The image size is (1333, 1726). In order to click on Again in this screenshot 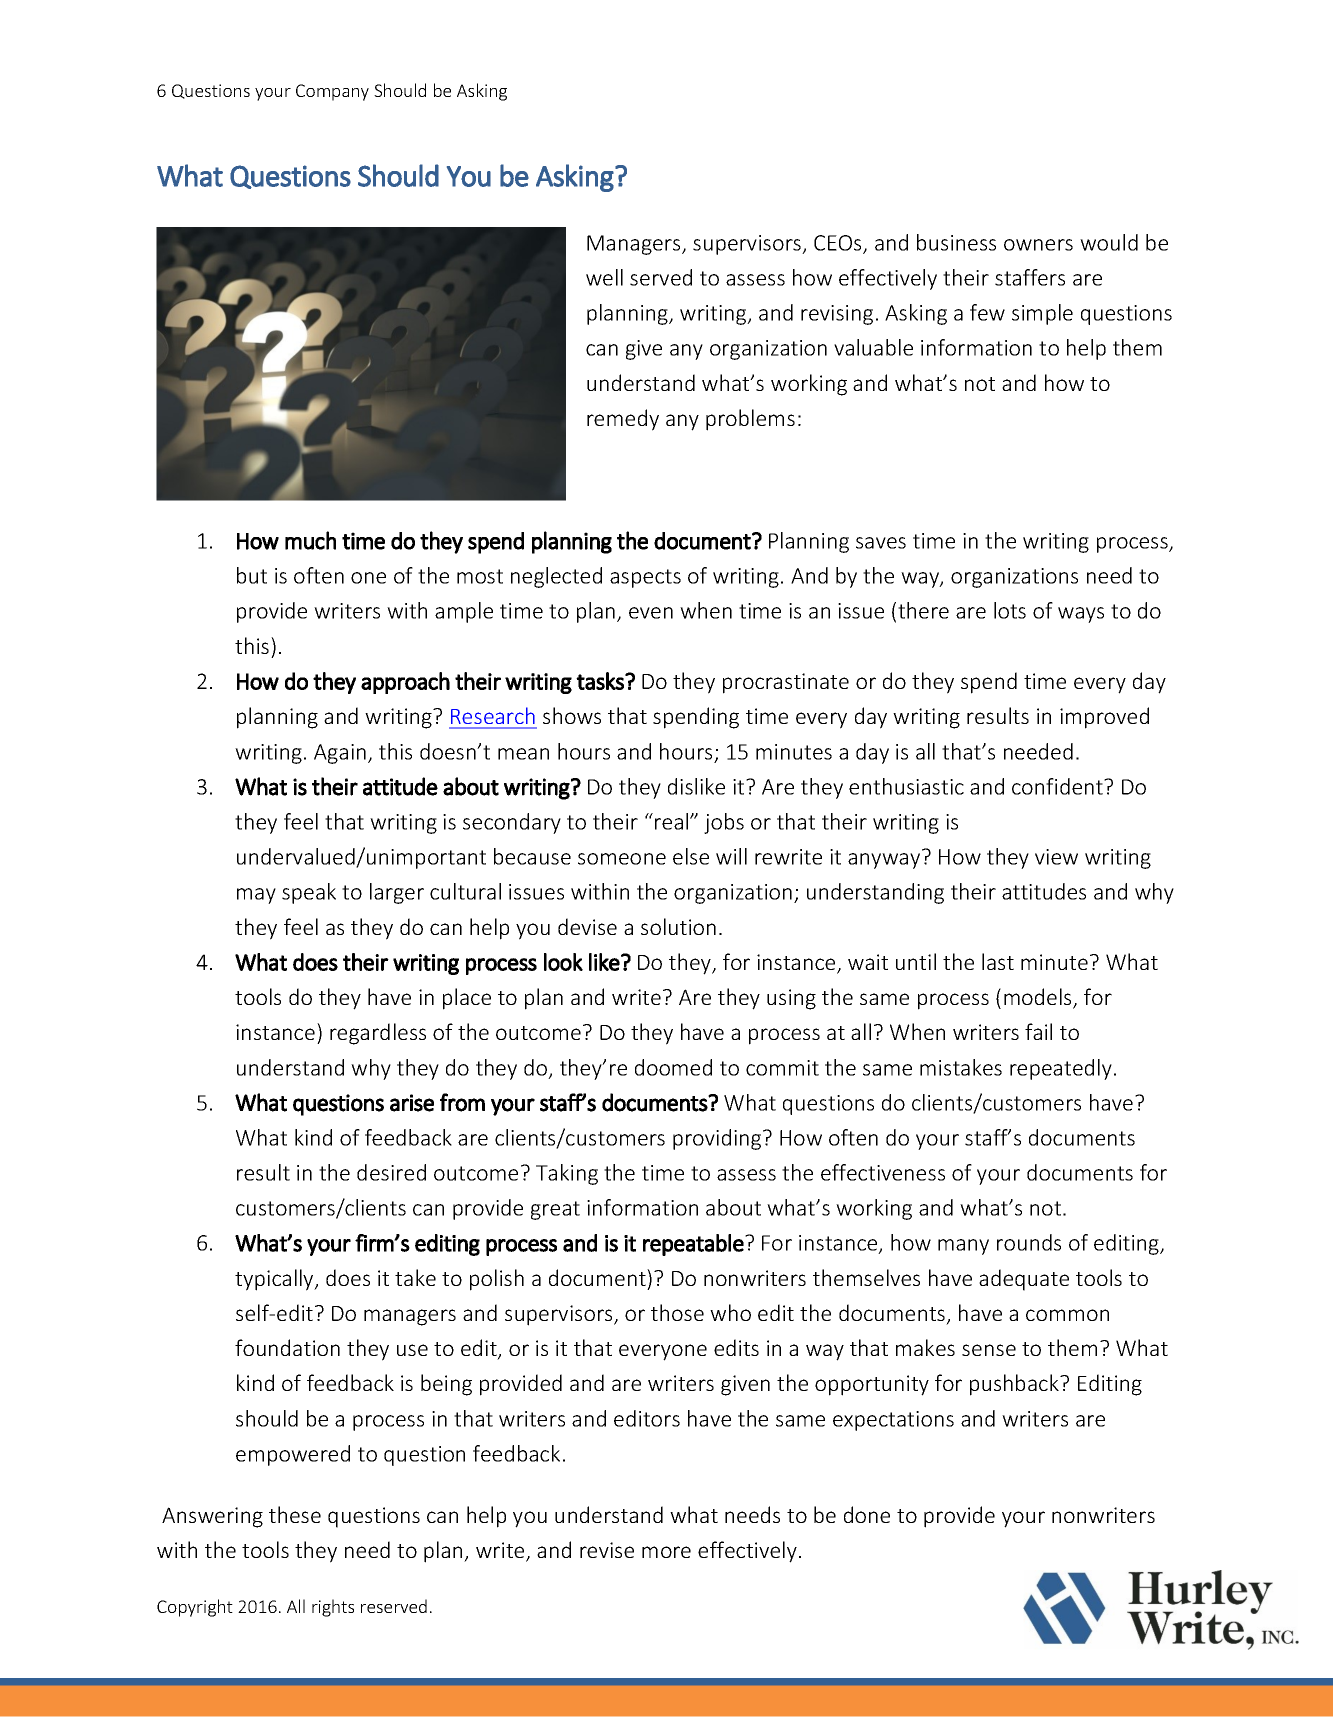, I will do `click(340, 754)`.
